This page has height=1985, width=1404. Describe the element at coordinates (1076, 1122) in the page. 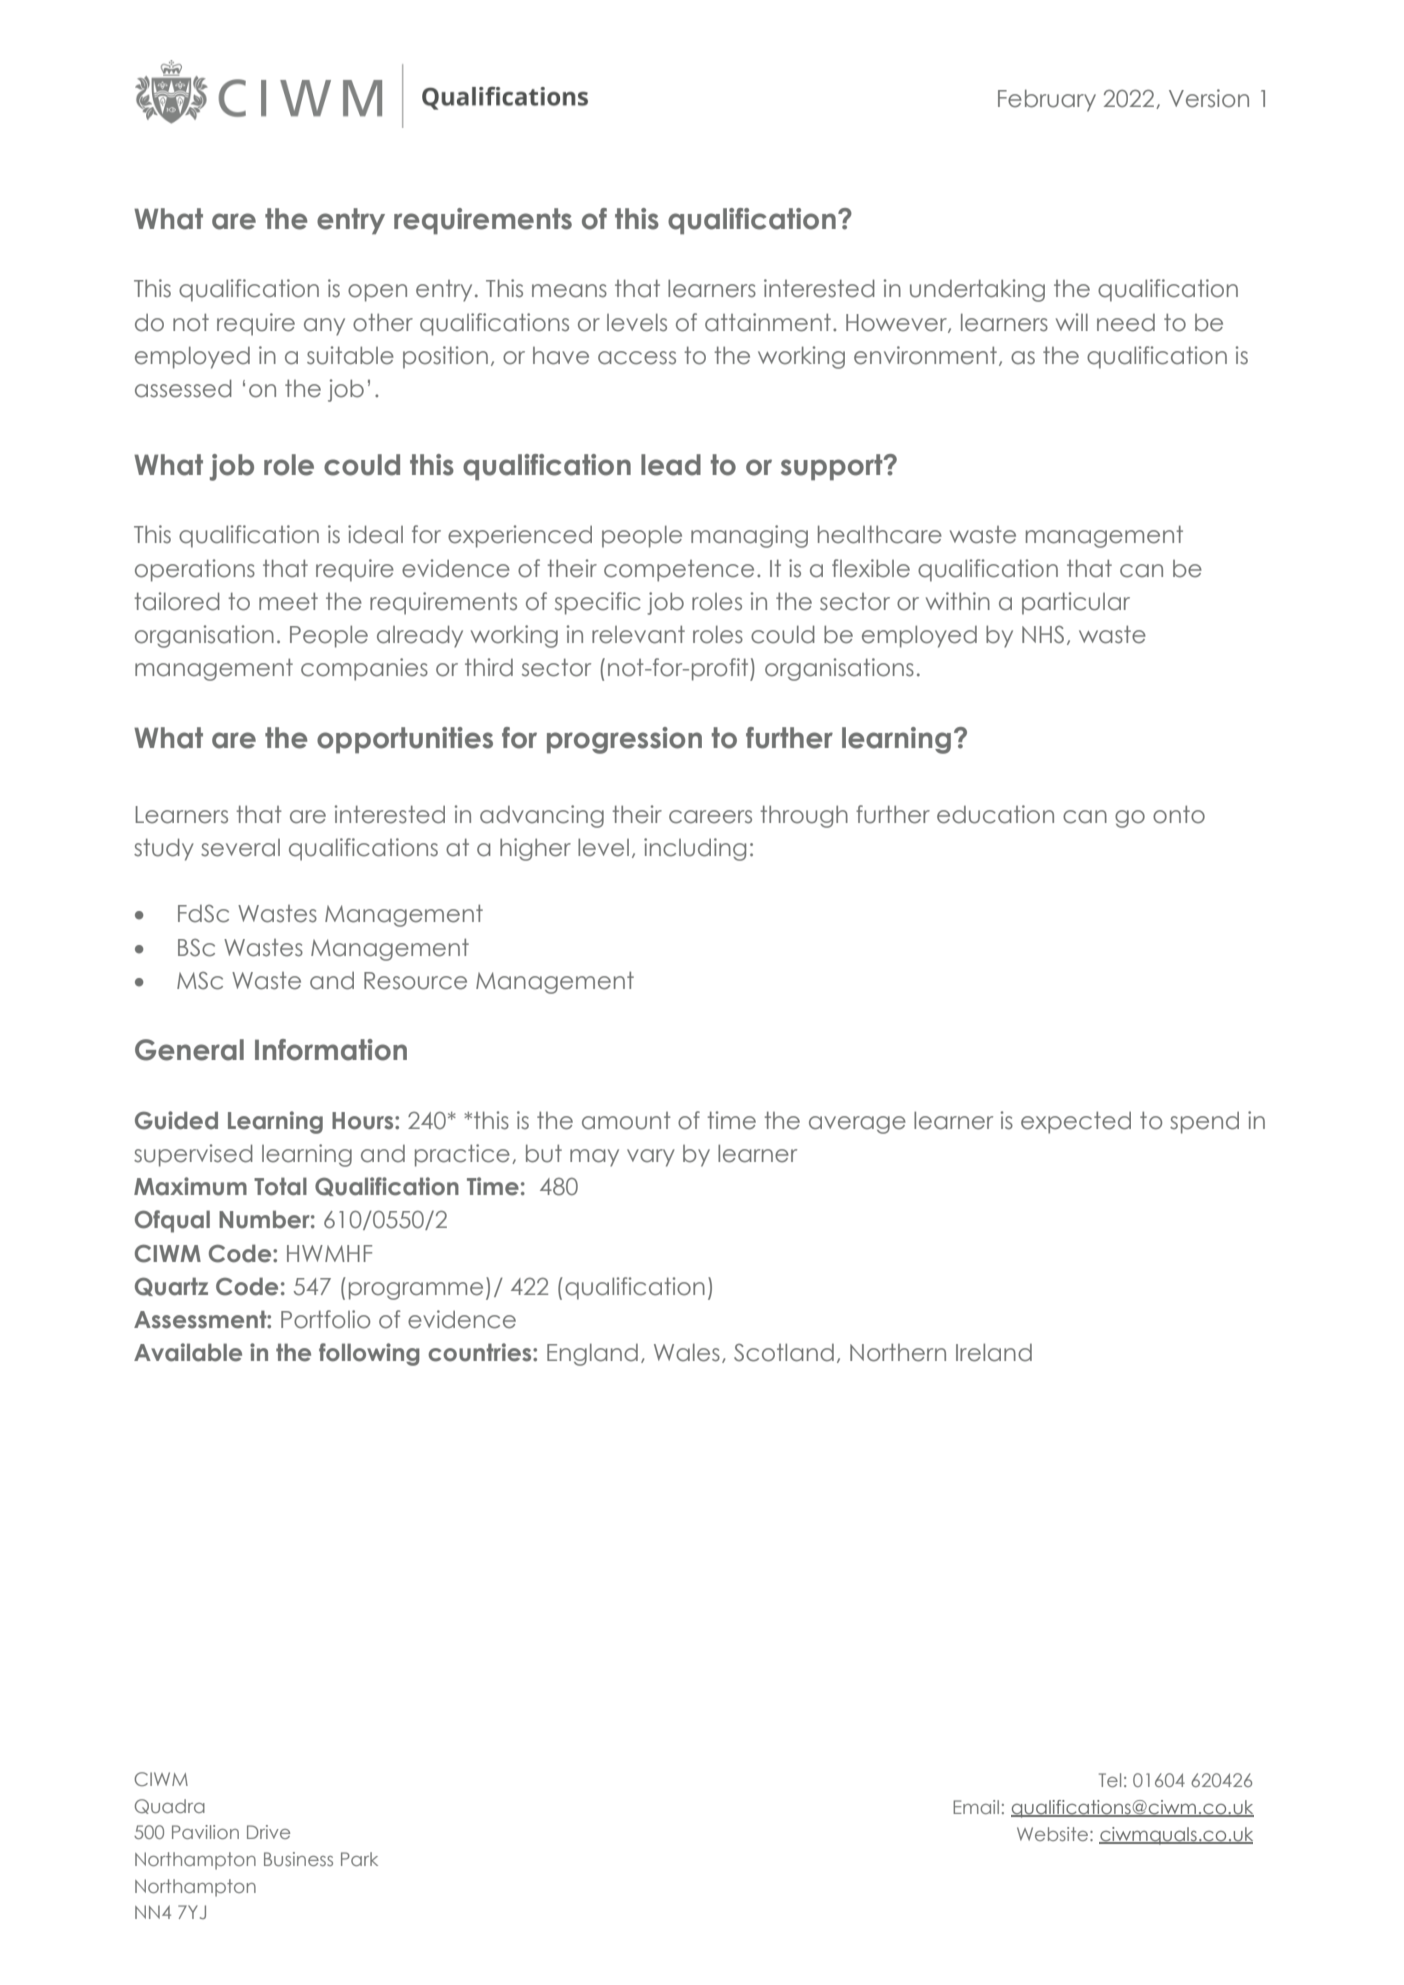

I see `expected` at that location.
